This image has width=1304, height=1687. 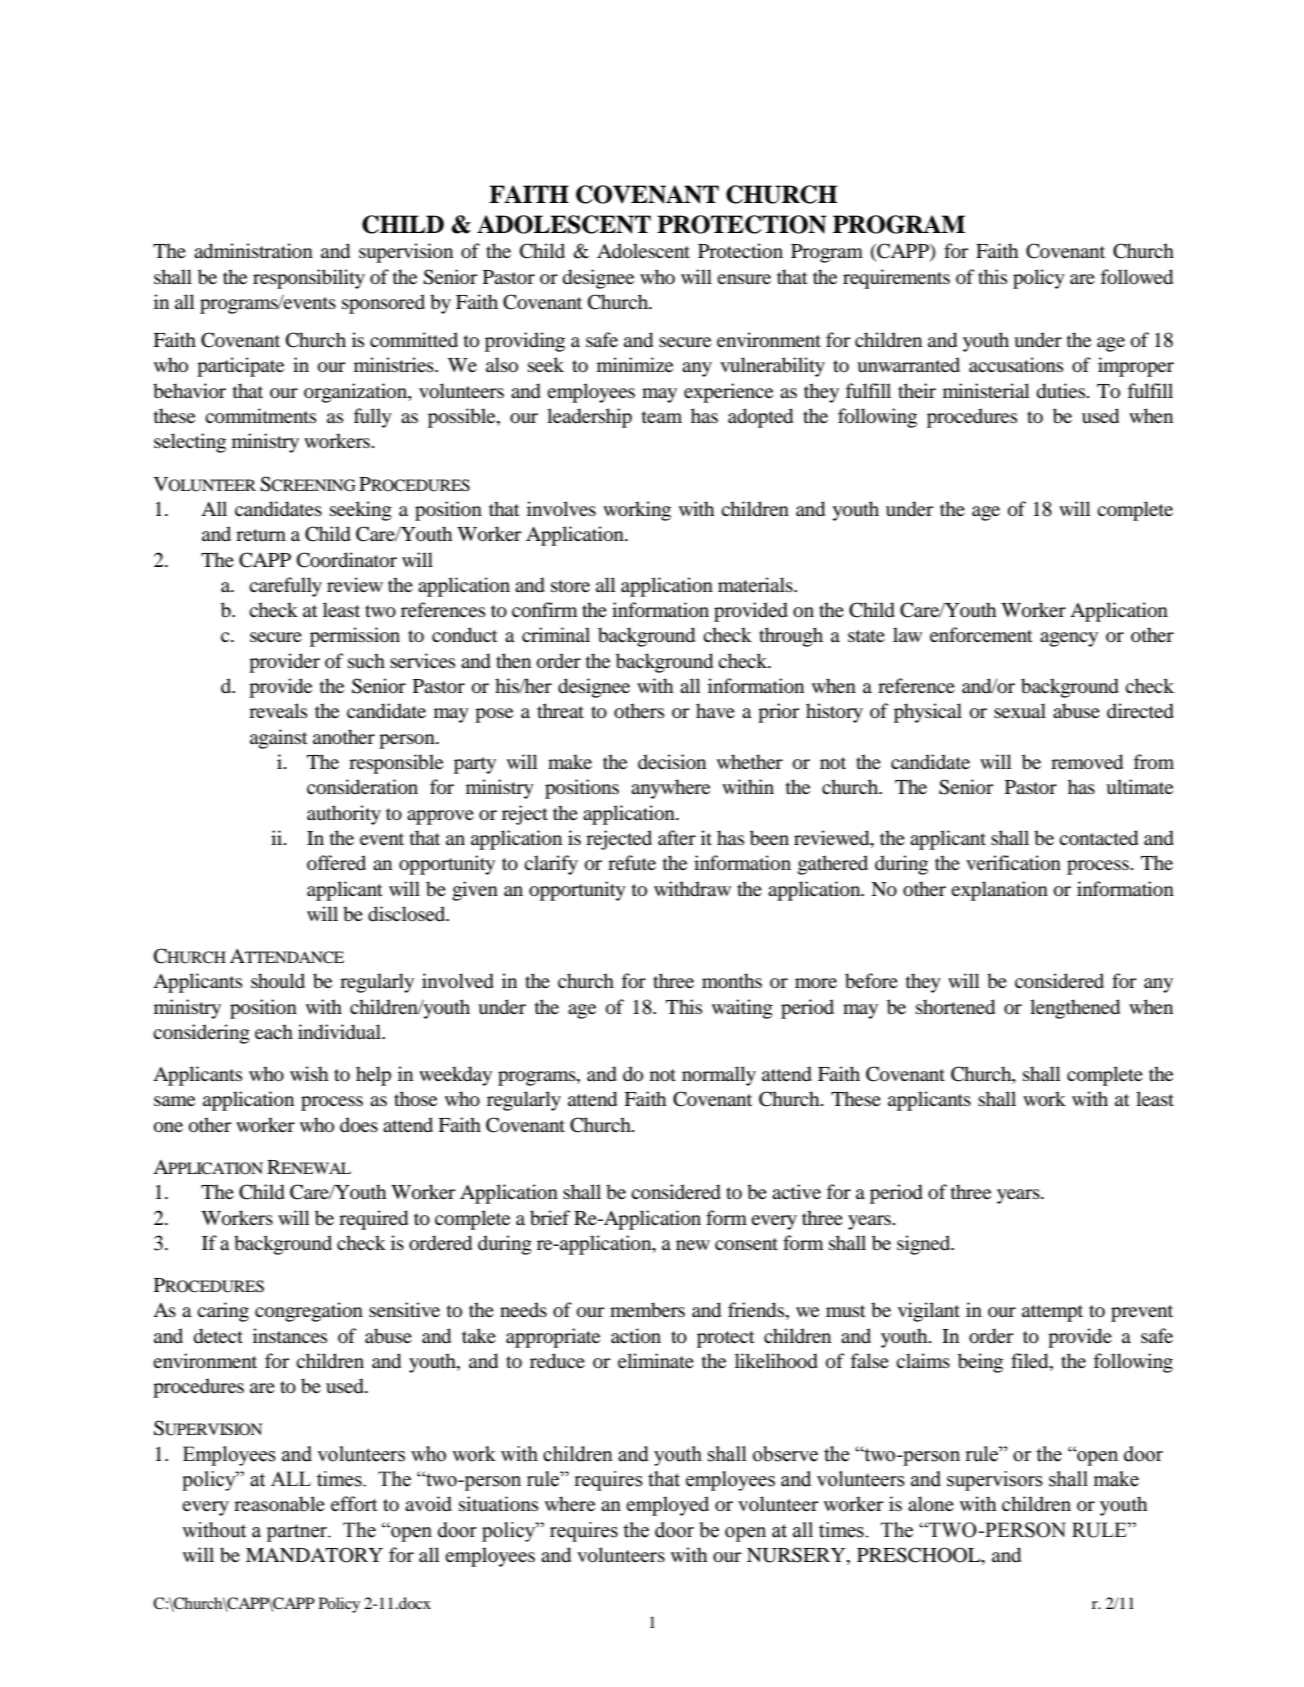 What do you see at coordinates (667, 1506) in the image?
I see `employed` at bounding box center [667, 1506].
